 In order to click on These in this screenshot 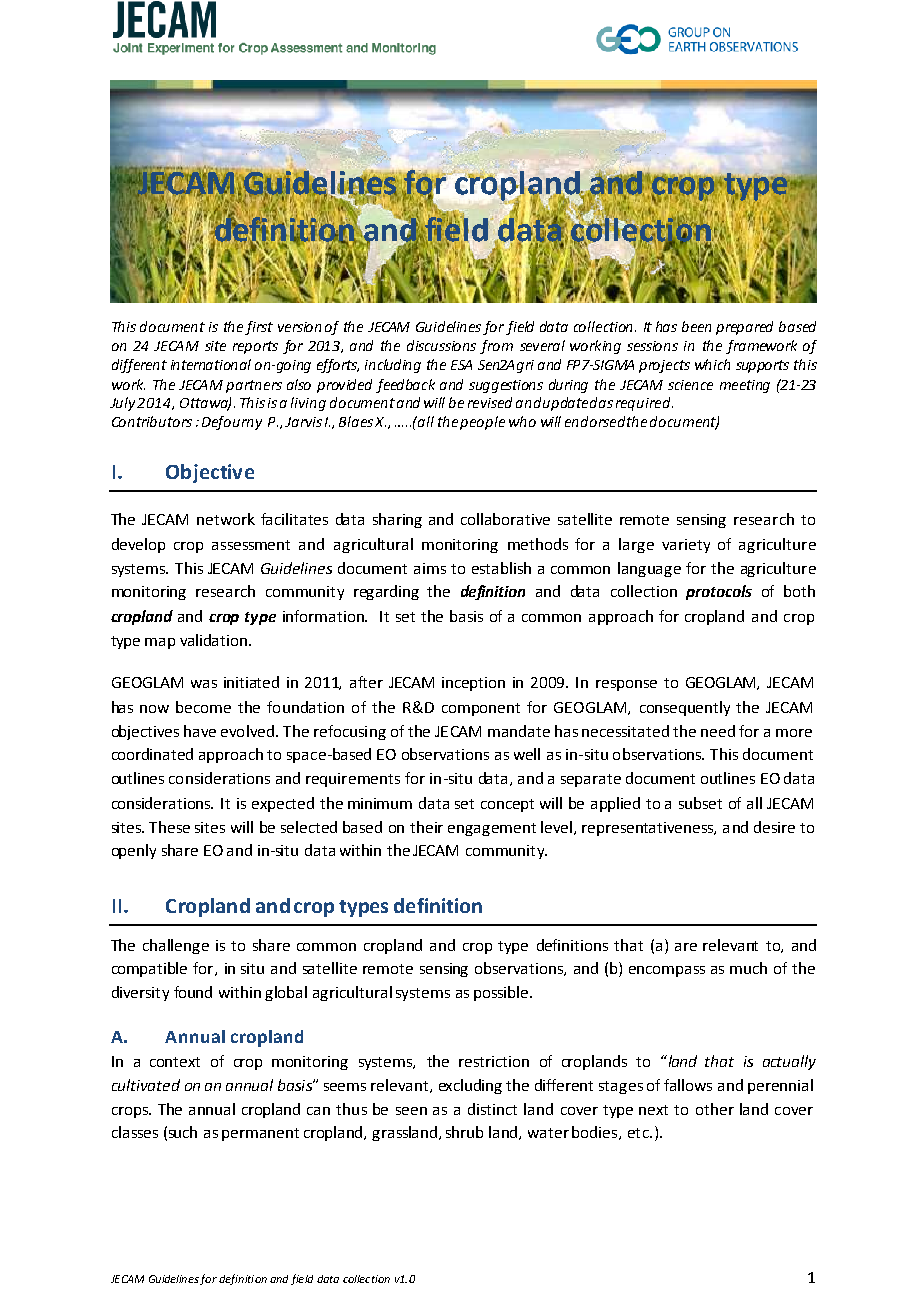, I will do `click(169, 827)`.
